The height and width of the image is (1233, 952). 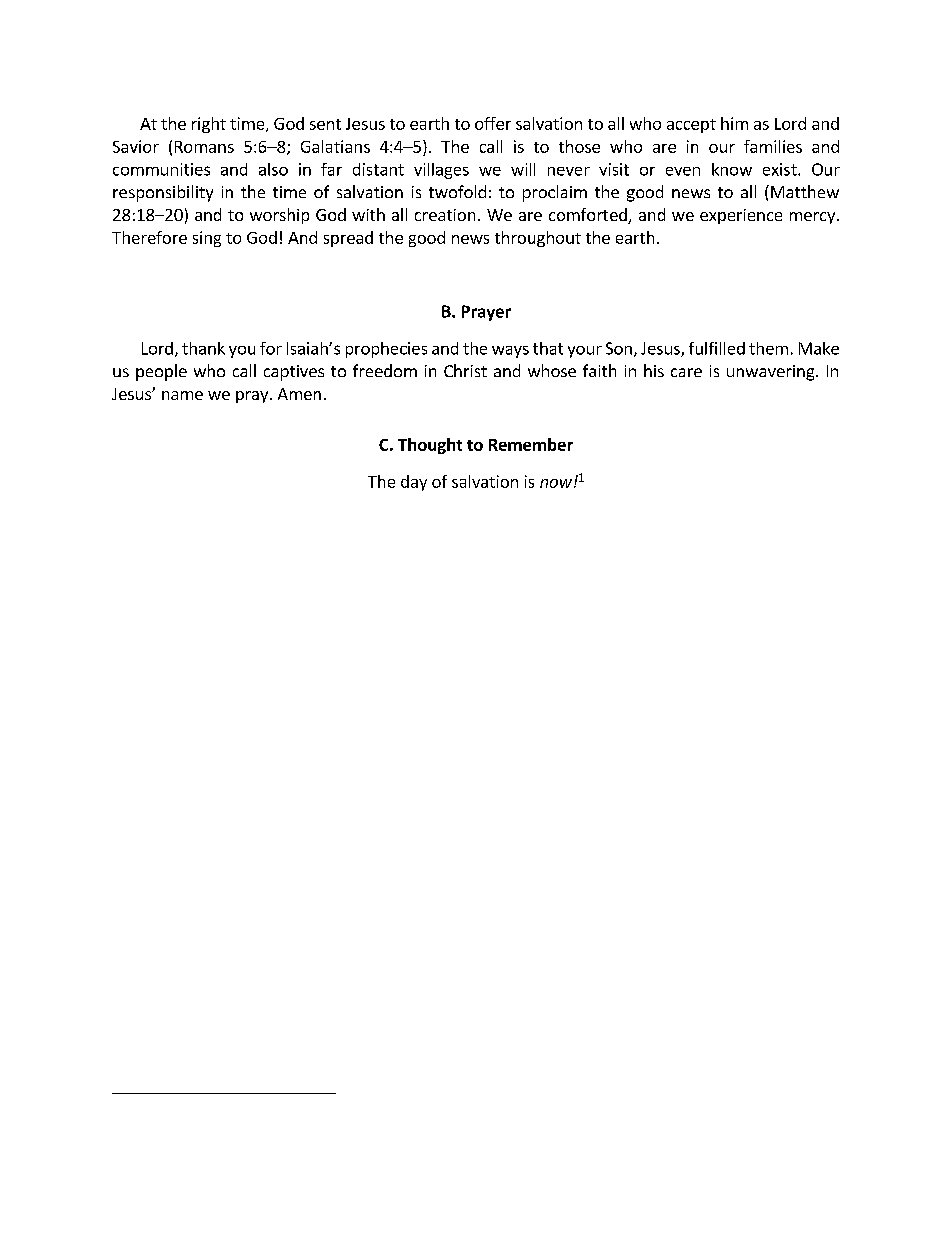 I want to click on name, so click(x=182, y=395).
